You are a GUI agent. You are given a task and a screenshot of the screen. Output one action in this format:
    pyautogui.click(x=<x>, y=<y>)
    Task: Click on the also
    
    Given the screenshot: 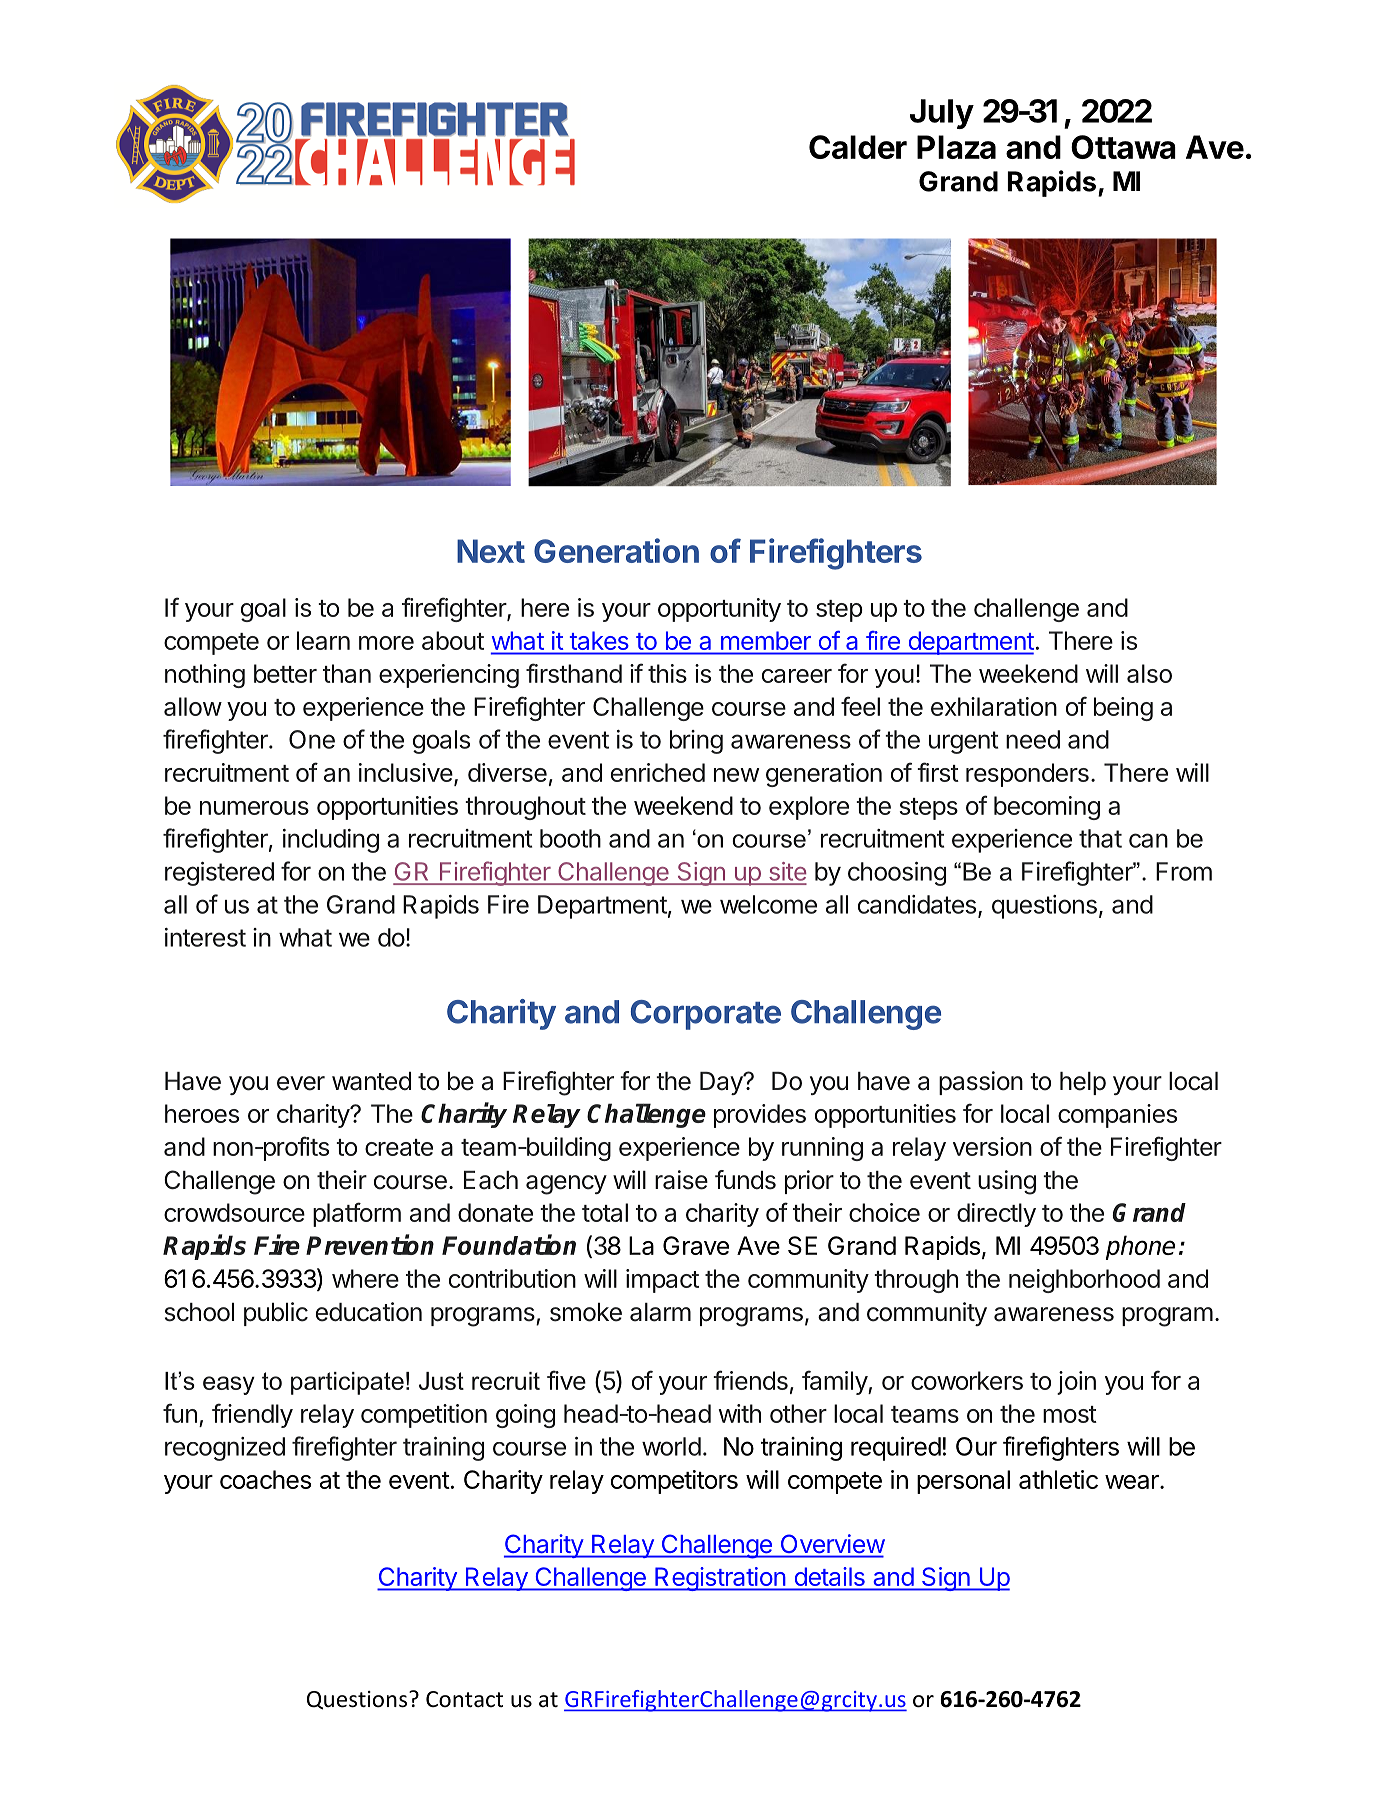 What is the action you would take?
    pyautogui.click(x=1149, y=673)
